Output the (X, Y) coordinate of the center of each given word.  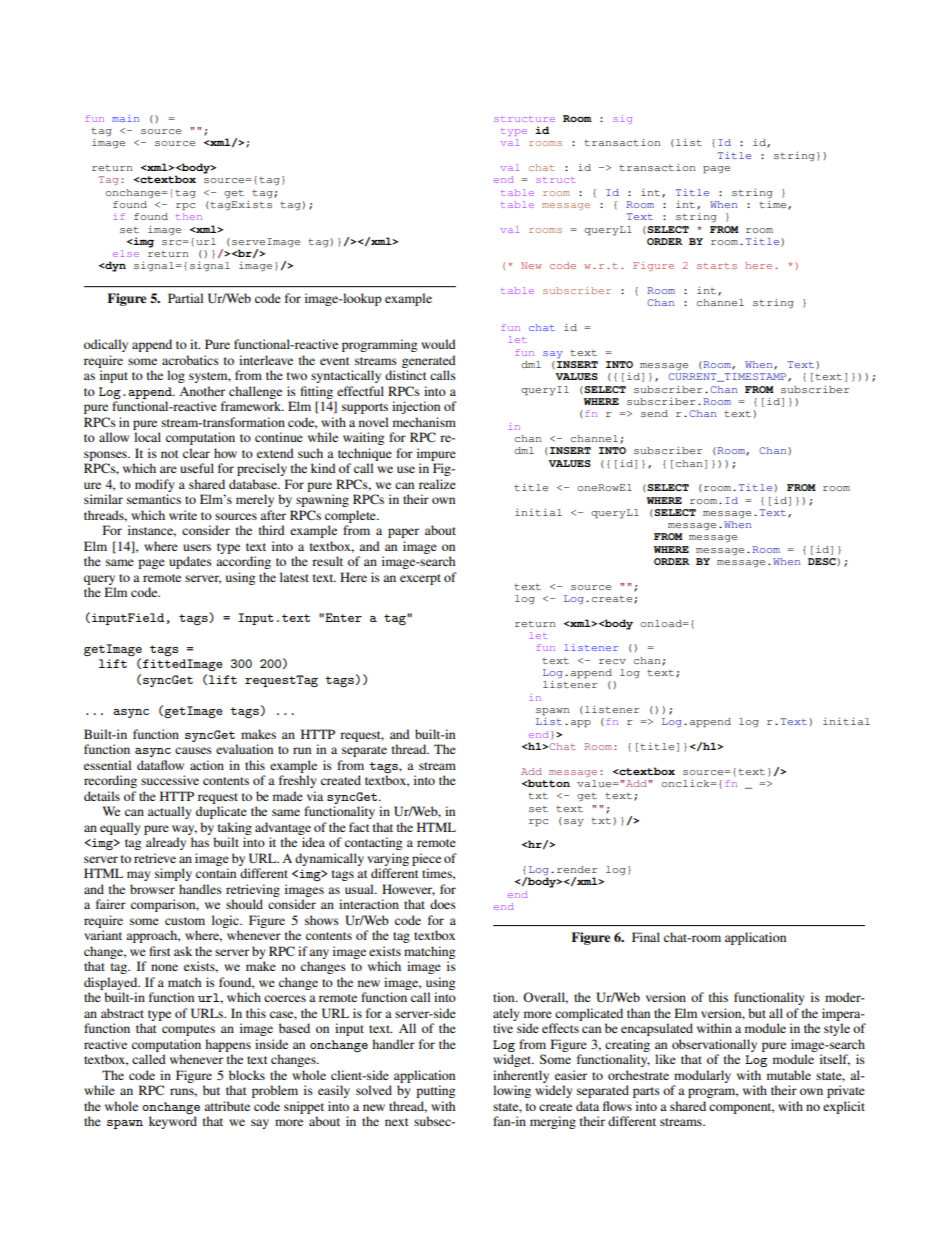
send (654, 413)
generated (429, 361)
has (200, 842)
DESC (823, 561)
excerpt (420, 579)
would (438, 344)
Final (646, 937)
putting (435, 1091)
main (125, 118)
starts (717, 266)
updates (190, 562)
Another (202, 391)
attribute (227, 1106)
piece (426, 859)
